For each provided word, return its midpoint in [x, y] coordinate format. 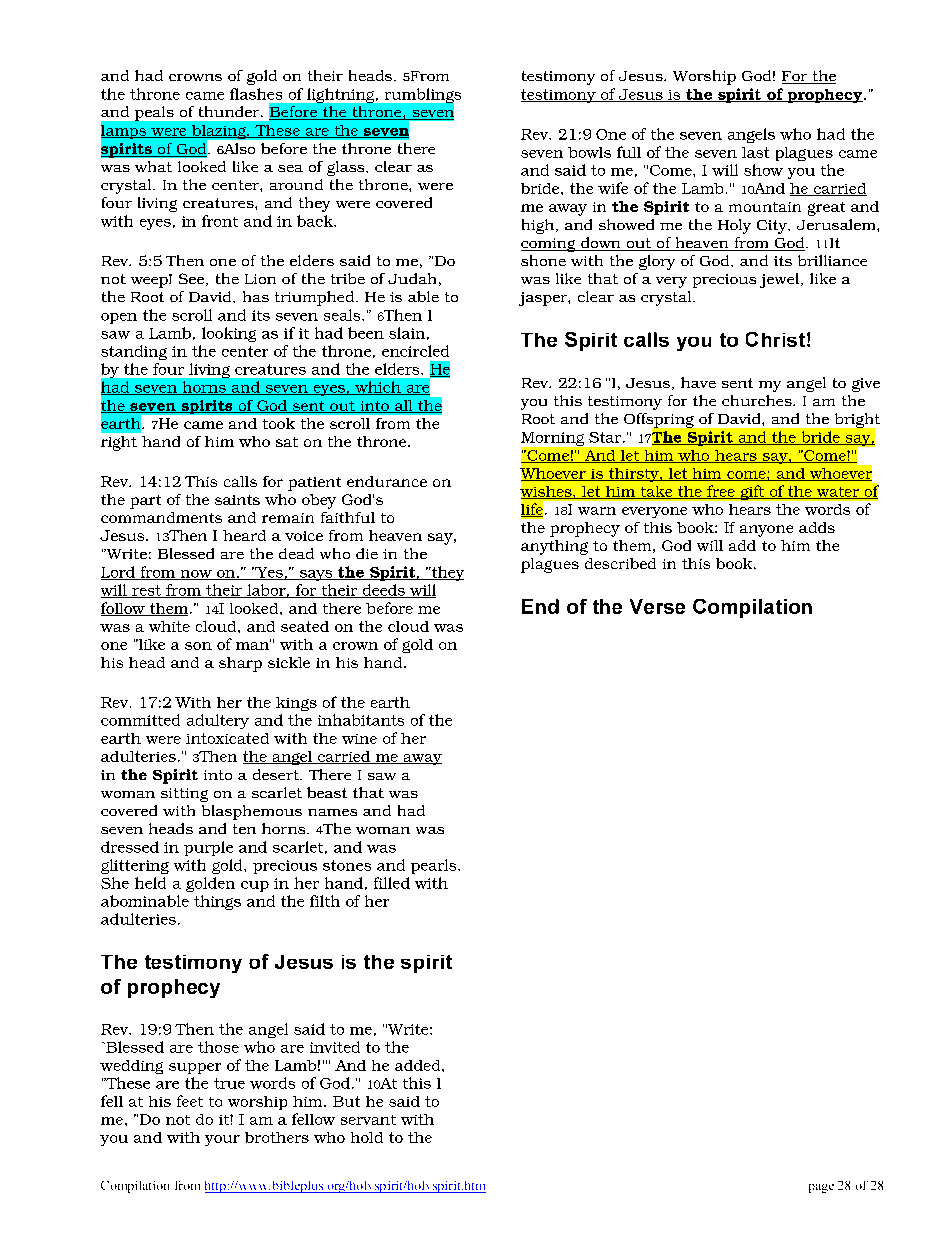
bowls [589, 152]
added [419, 1065]
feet [190, 1101]
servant [368, 1120]
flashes [256, 94]
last [755, 152]
